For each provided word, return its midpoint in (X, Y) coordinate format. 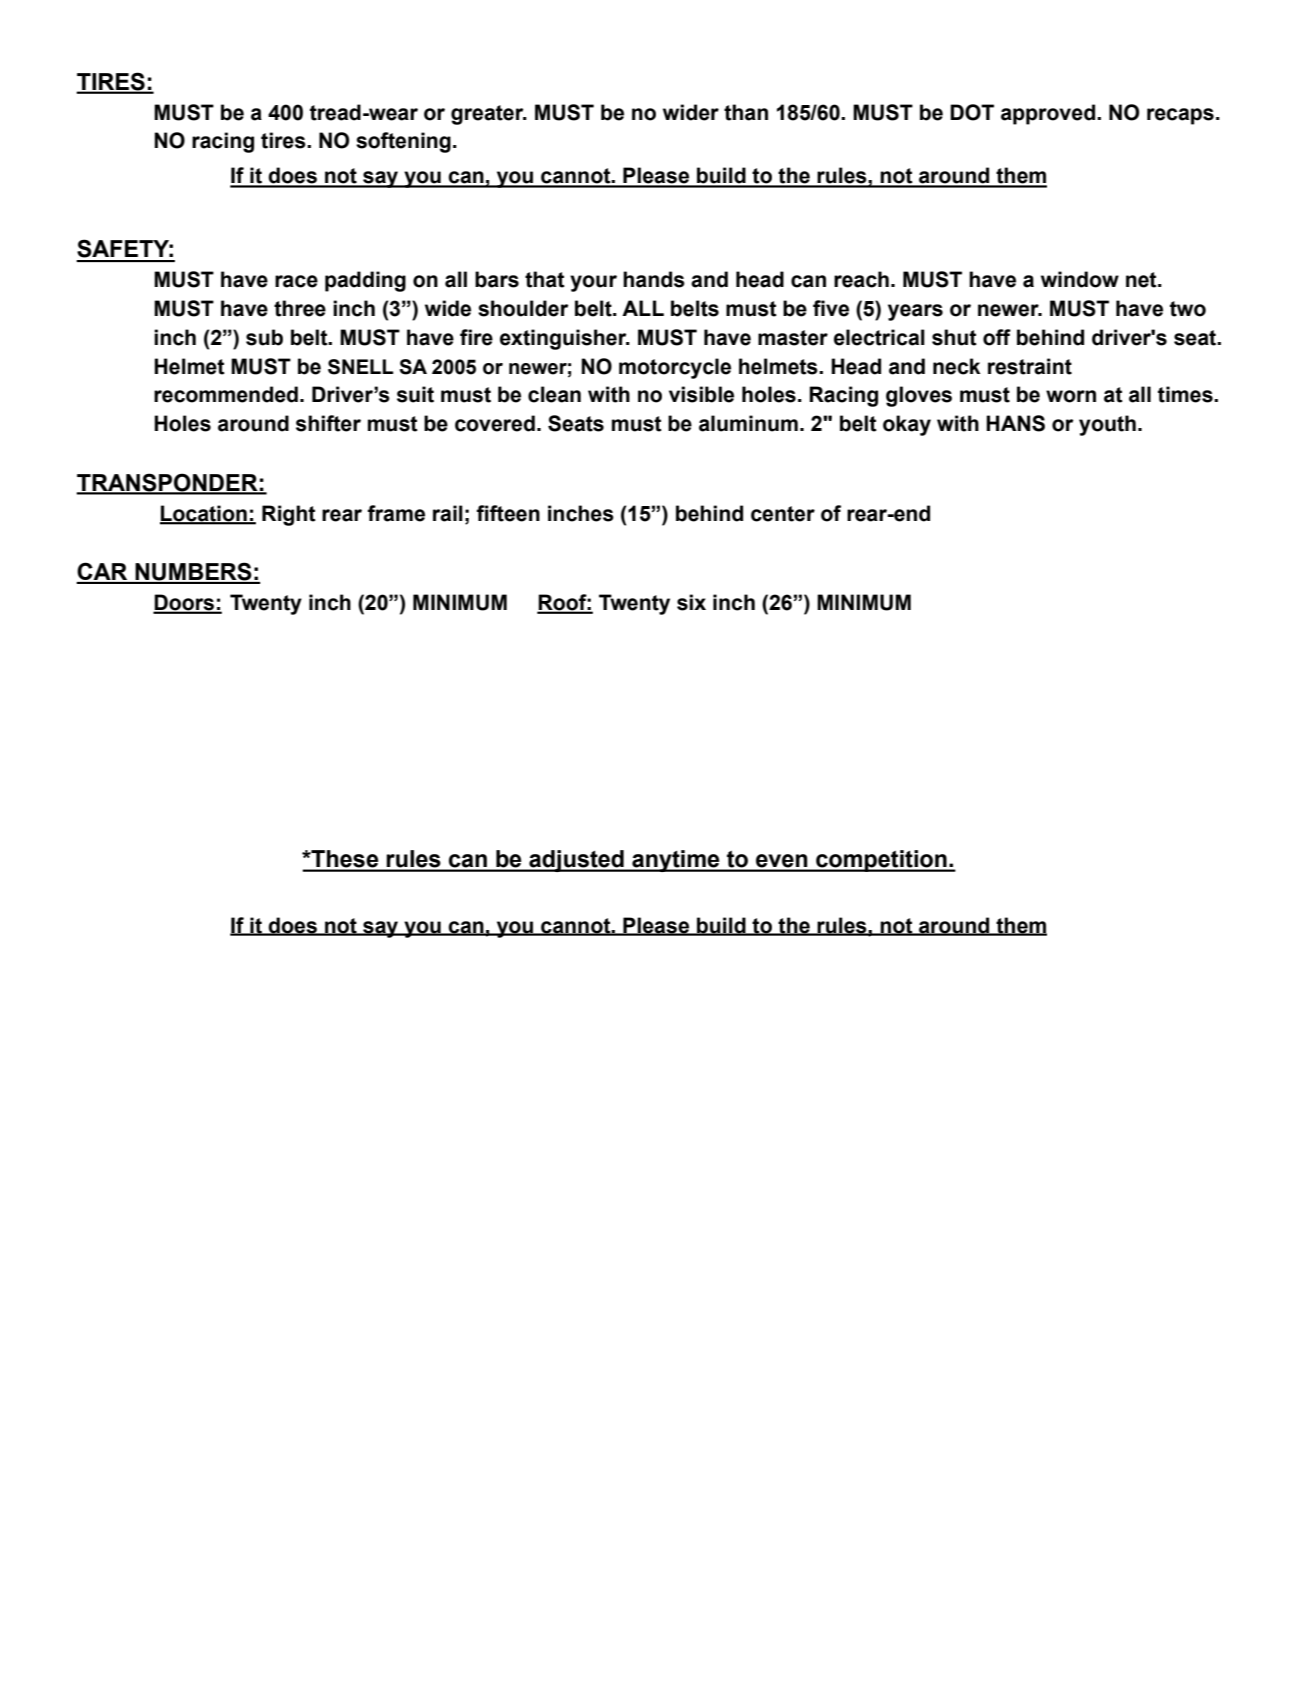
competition (881, 861)
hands (654, 279)
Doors (185, 603)
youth (1107, 425)
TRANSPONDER (168, 483)
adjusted (576, 861)
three (300, 308)
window (1080, 279)
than (746, 112)
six (691, 602)
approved (1048, 114)
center (783, 514)
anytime (676, 861)
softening (403, 142)
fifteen (508, 513)
